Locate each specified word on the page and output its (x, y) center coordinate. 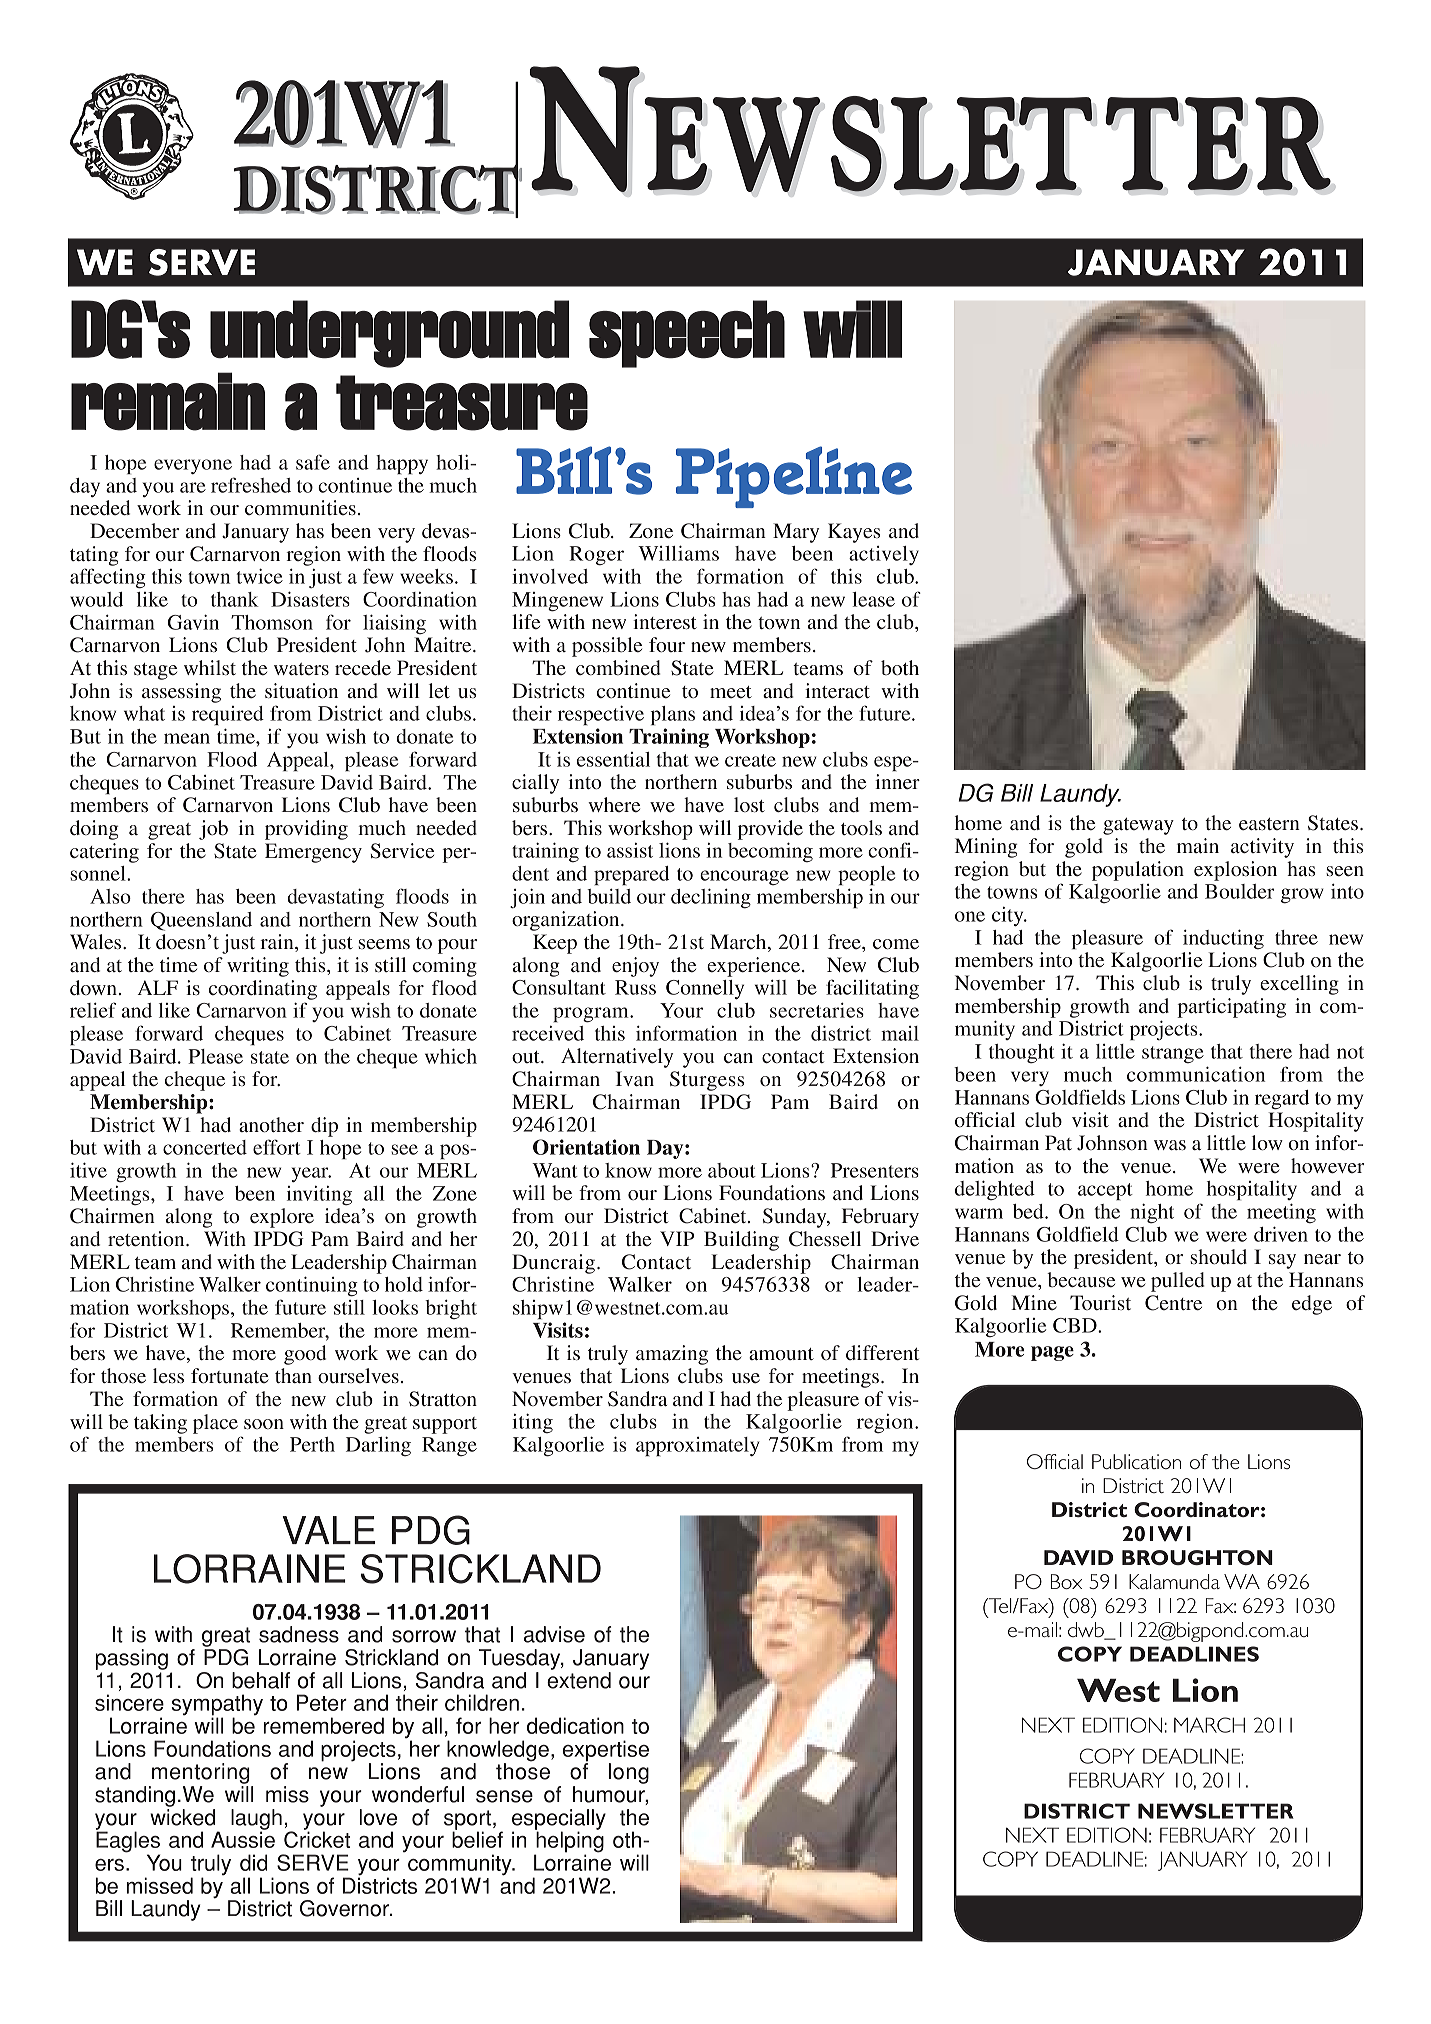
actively (884, 555)
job (213, 830)
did (254, 1862)
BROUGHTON (1197, 1557)
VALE (328, 1530)
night (1152, 1213)
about (732, 1170)
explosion (1235, 871)
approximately (698, 1446)
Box (1066, 1581)
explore (282, 1218)
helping (569, 1842)
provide (770, 830)
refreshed (251, 485)
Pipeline (794, 477)
